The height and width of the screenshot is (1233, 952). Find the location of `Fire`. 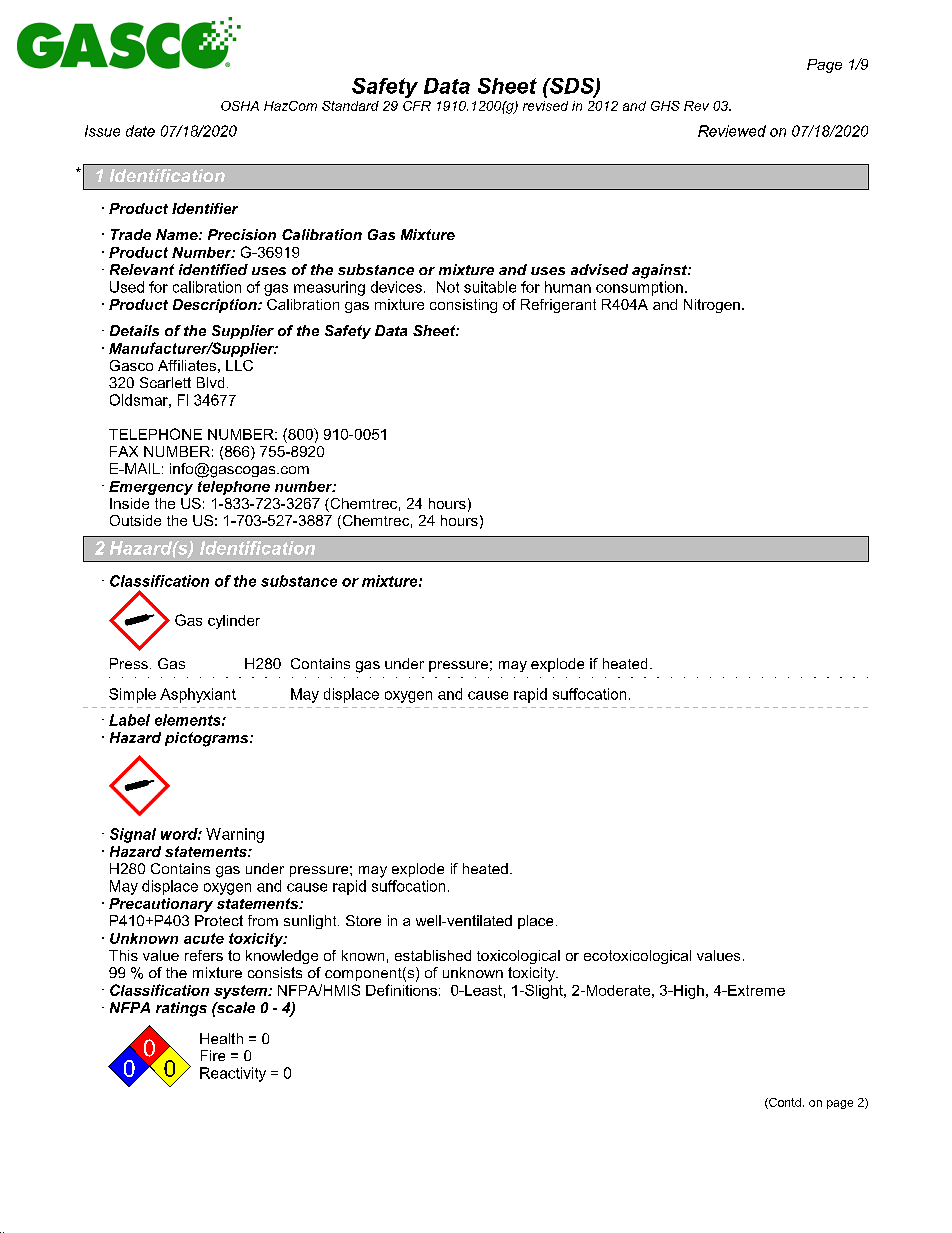

Fire is located at coordinates (213, 1055).
